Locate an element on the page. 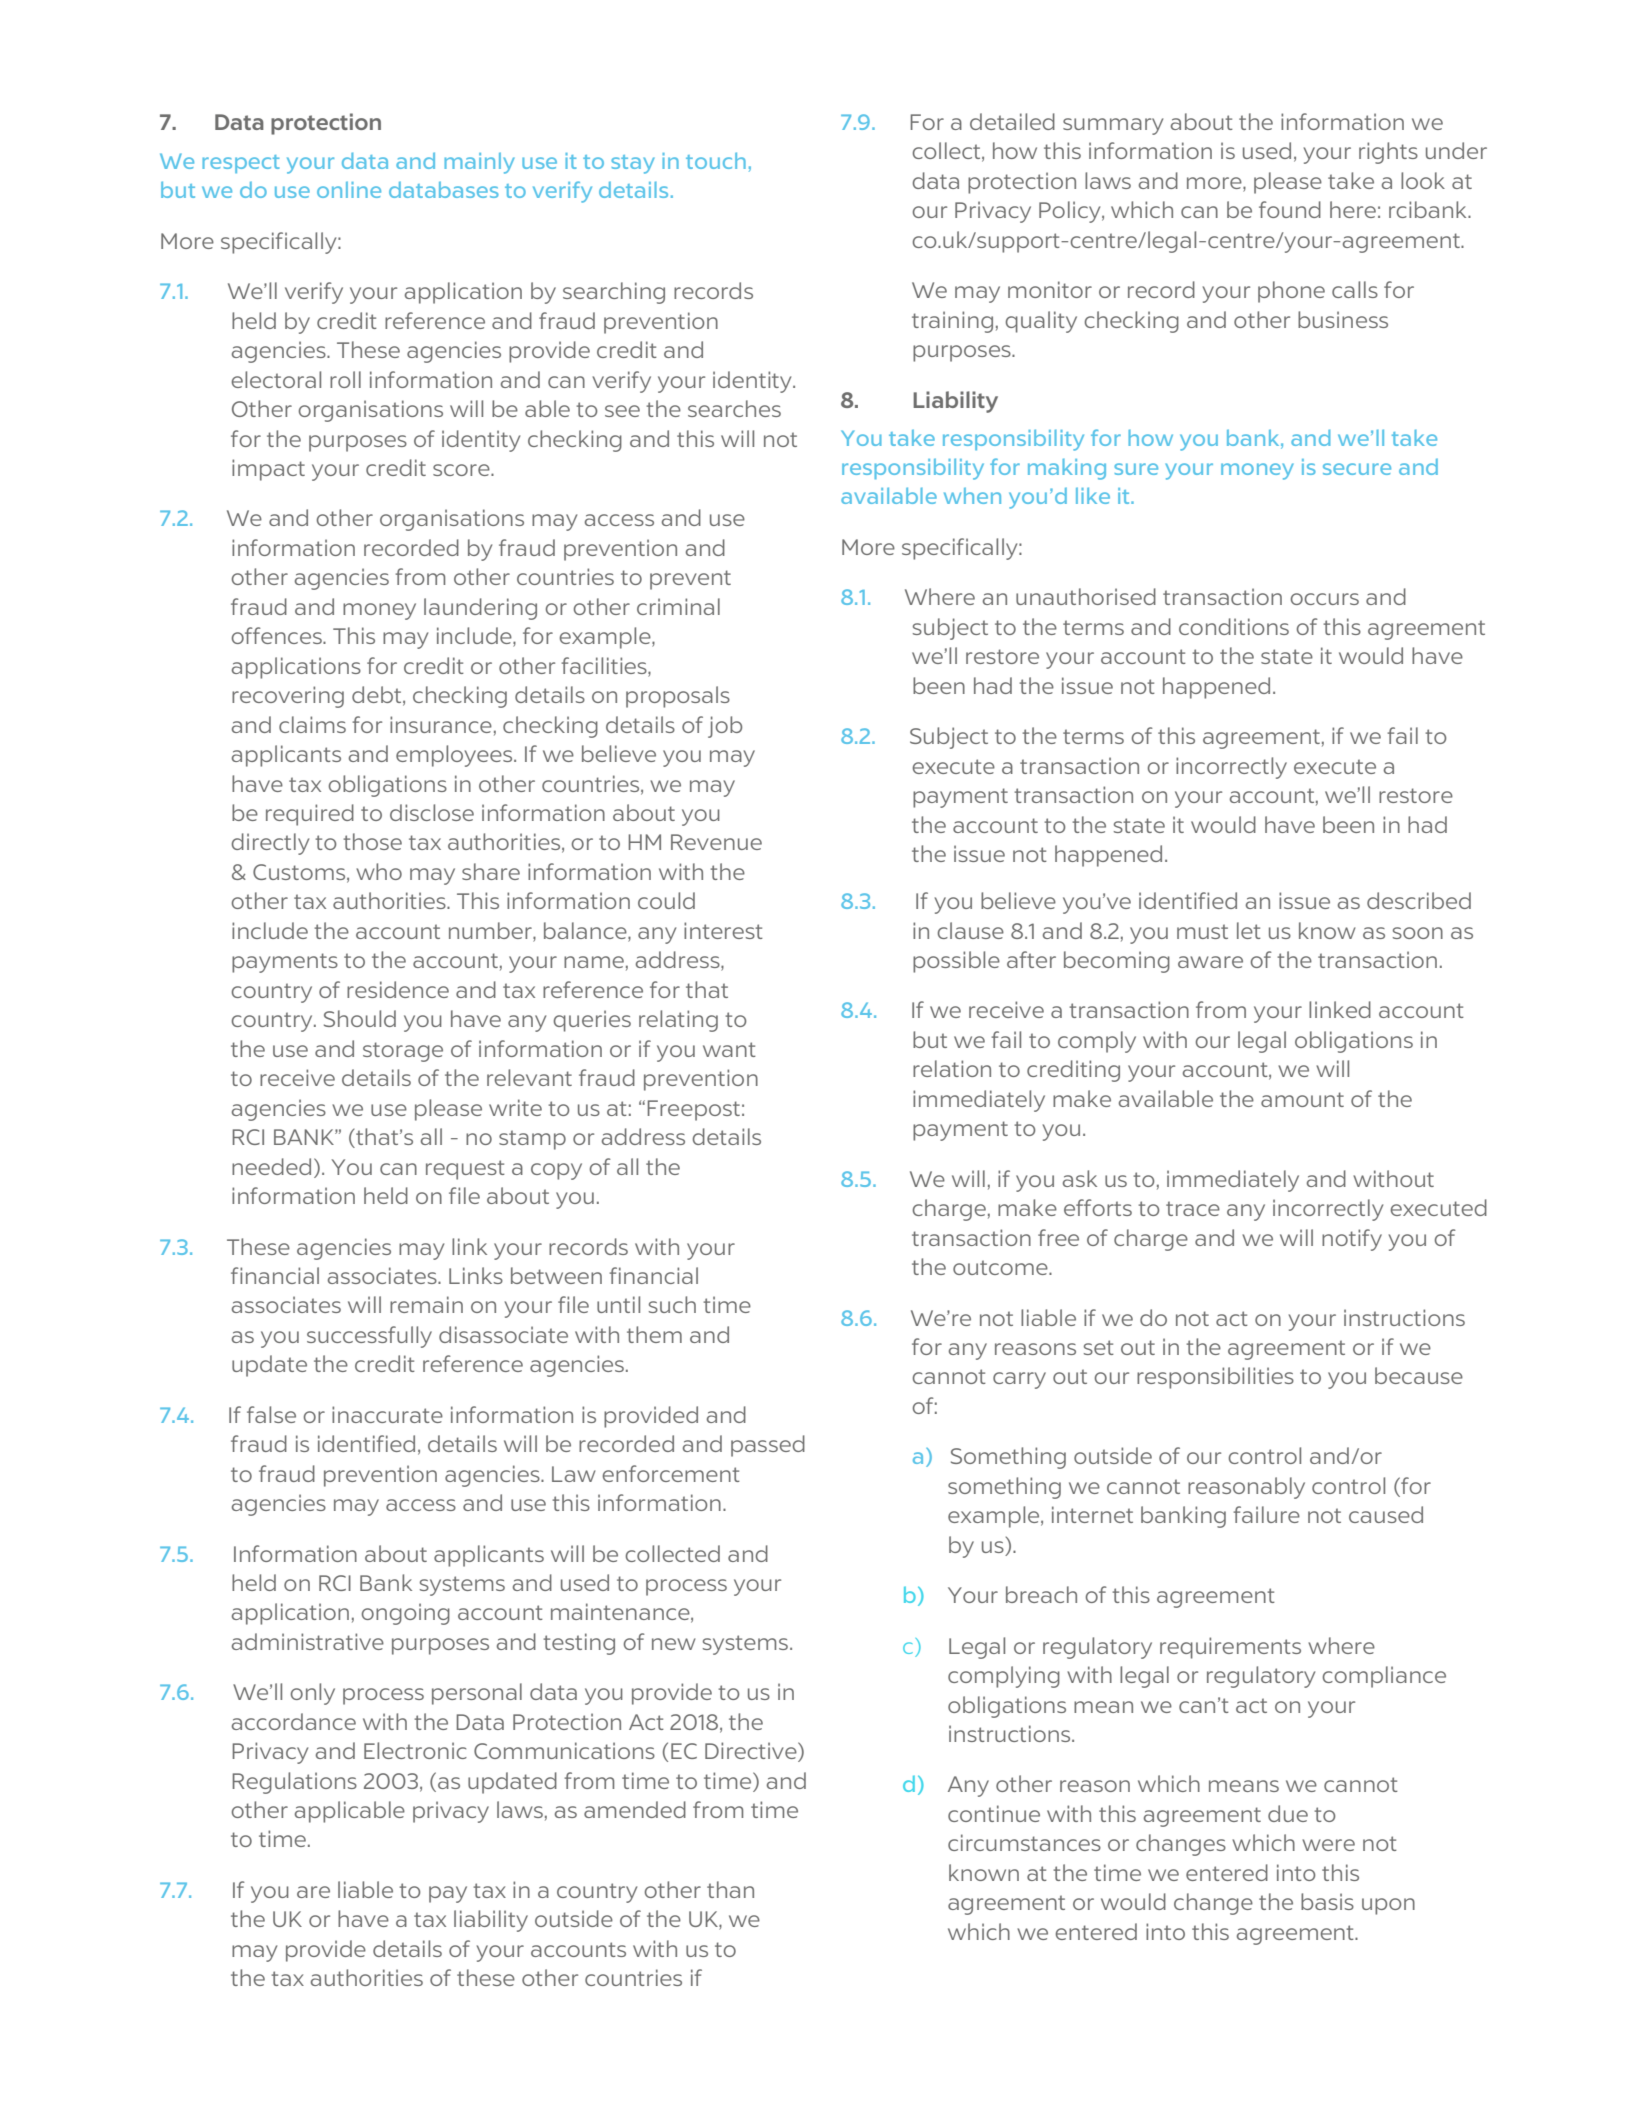 The width and height of the page is (1635, 2116). passed is located at coordinates (768, 1446).
